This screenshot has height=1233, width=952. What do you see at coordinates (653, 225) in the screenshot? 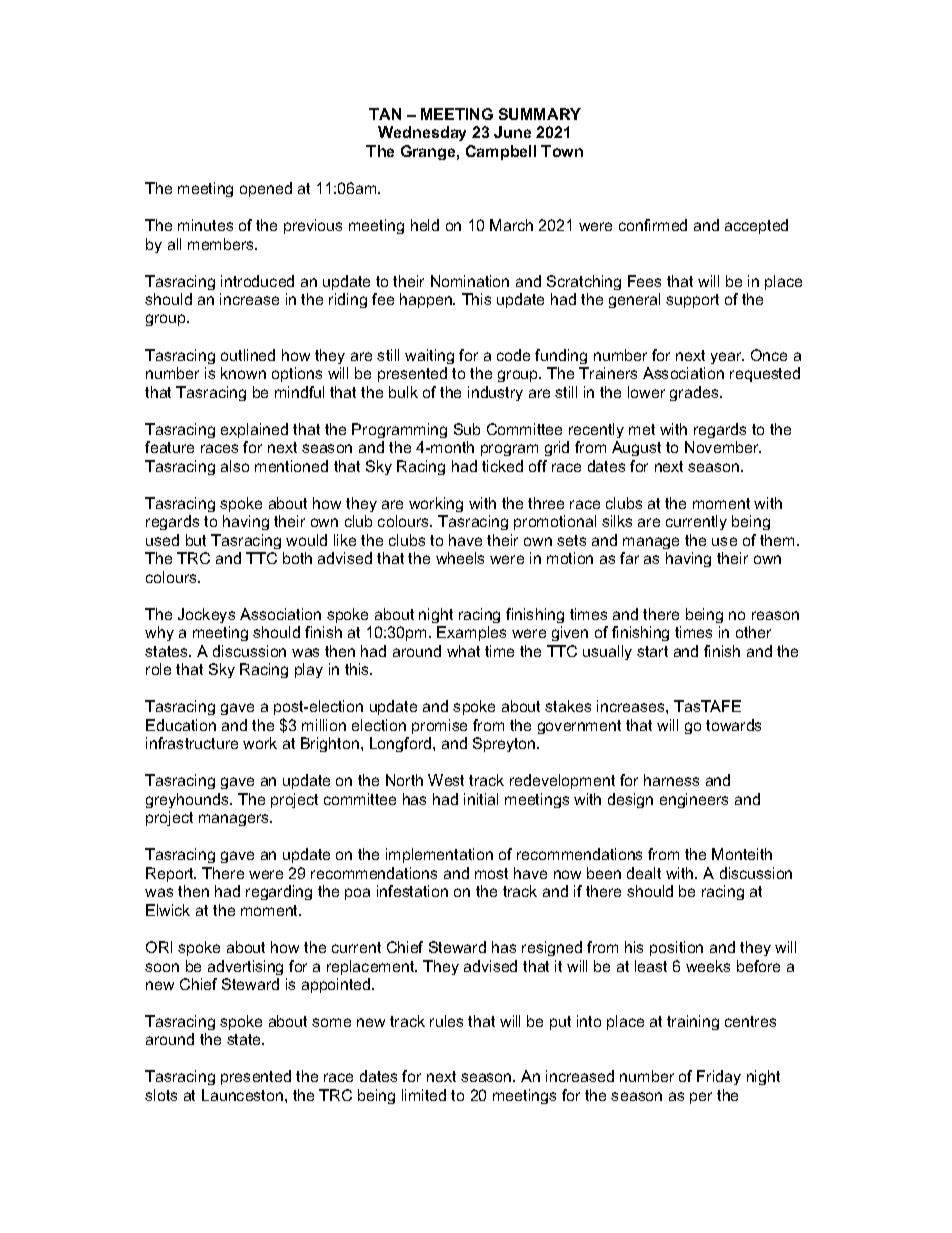
I see `confirmed` at bounding box center [653, 225].
